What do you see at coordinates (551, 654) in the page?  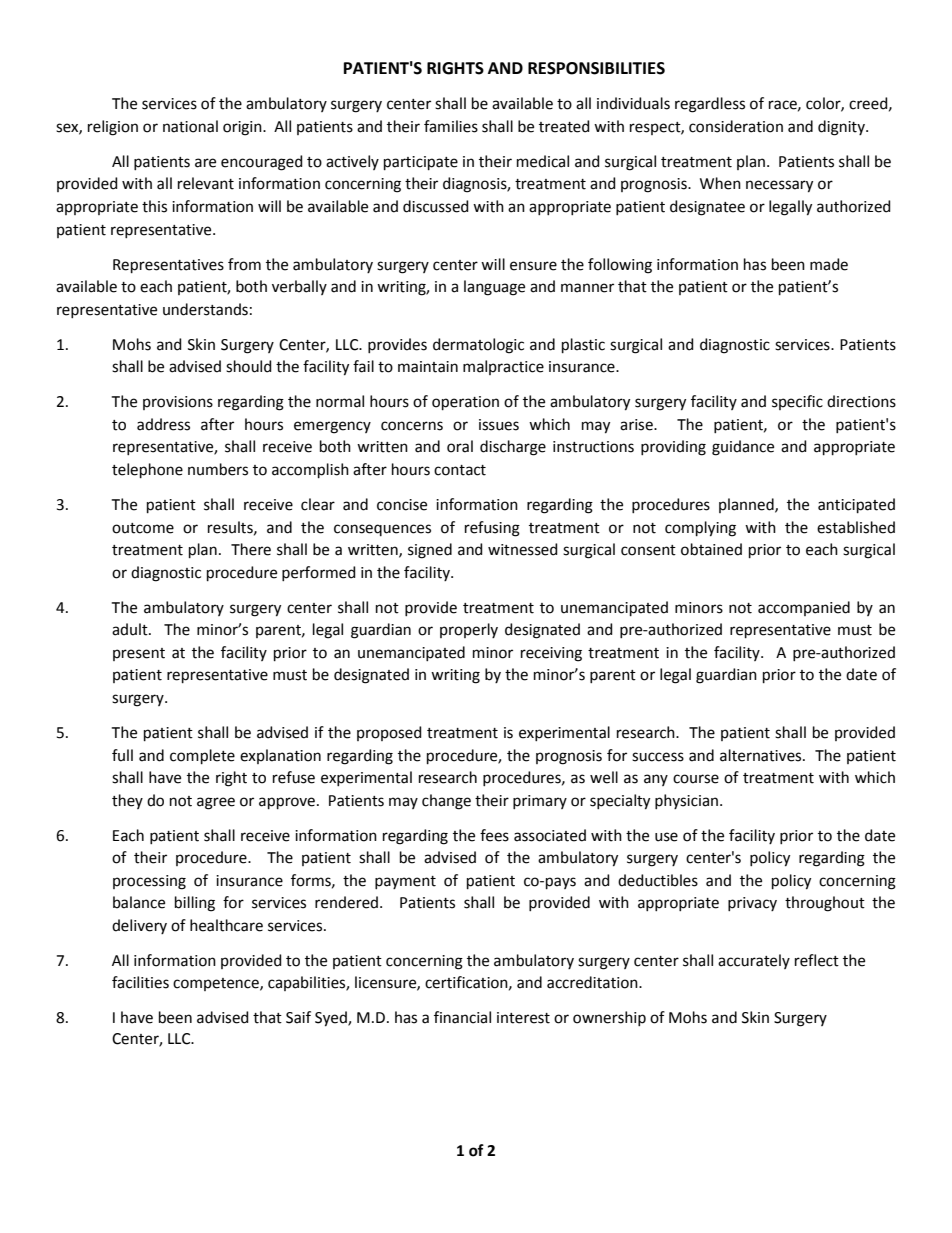 I see `receiving` at bounding box center [551, 654].
